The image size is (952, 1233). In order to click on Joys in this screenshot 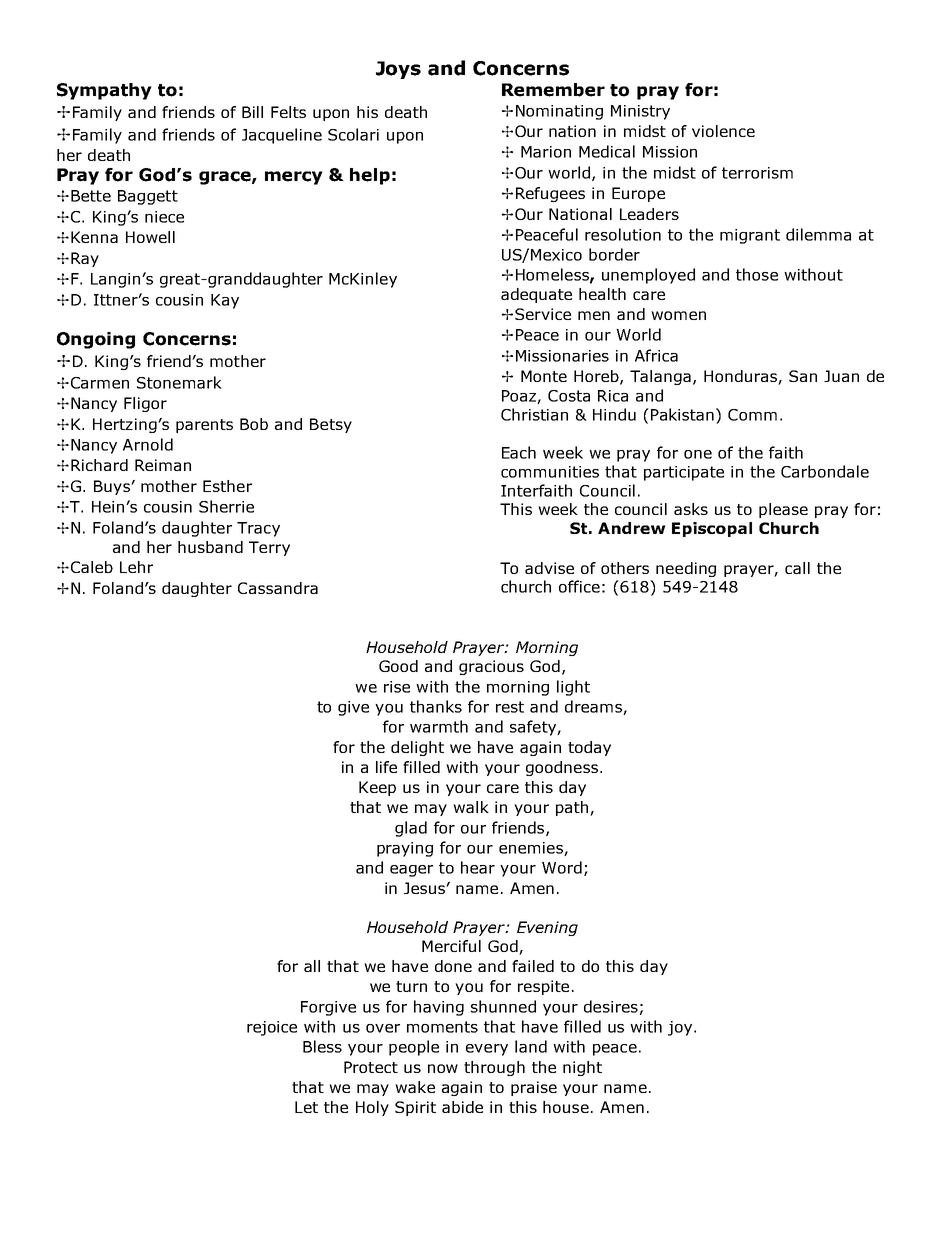, I will do `click(398, 70)`.
